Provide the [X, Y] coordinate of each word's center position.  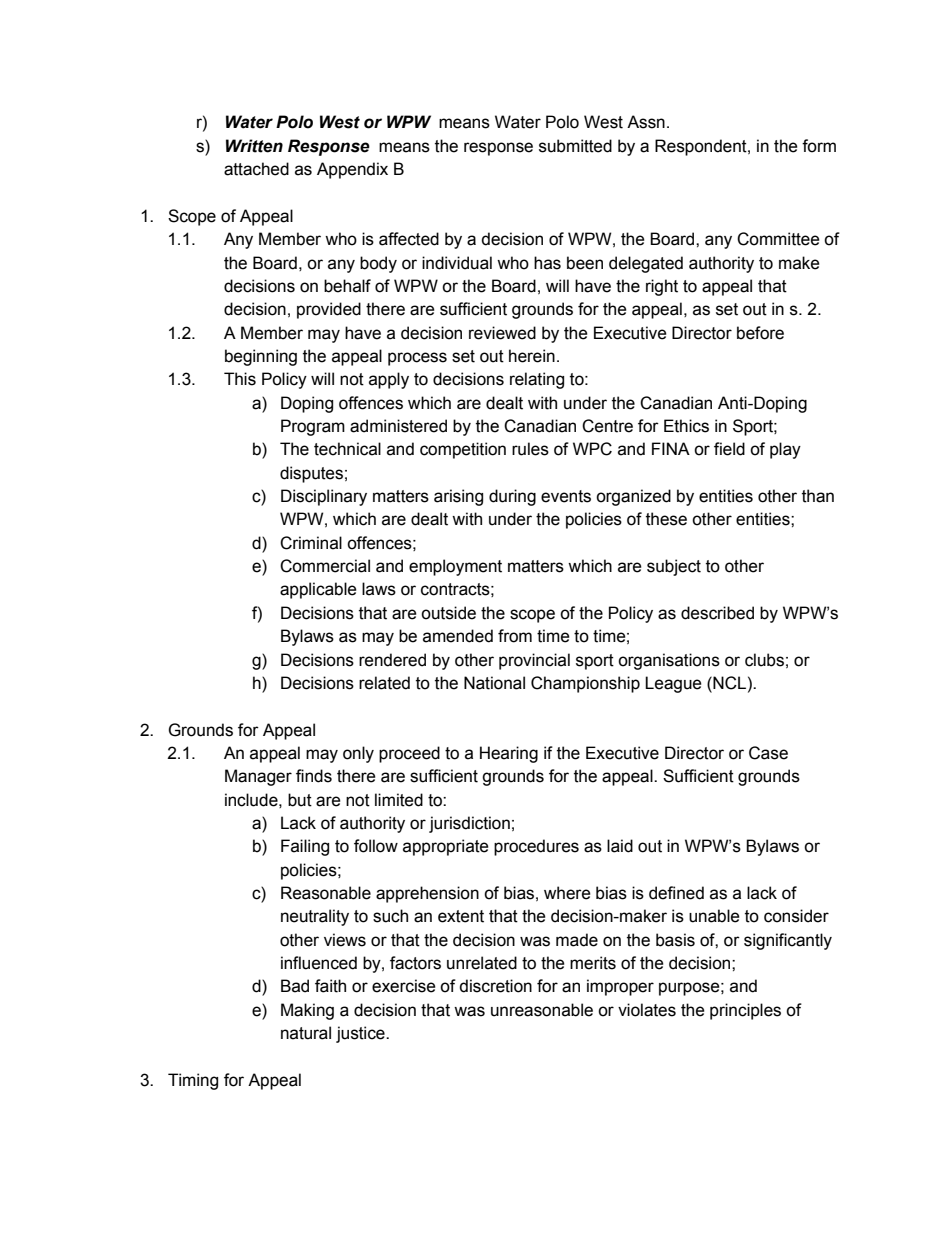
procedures [536, 847]
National [494, 683]
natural [306, 1033]
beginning [261, 357]
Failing [305, 847]
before [760, 333]
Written [254, 146]
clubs [764, 660]
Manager [258, 777]
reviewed [502, 333]
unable [714, 916]
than [818, 496]
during [512, 497]
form [819, 146]
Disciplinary [324, 497]
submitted [575, 146]
